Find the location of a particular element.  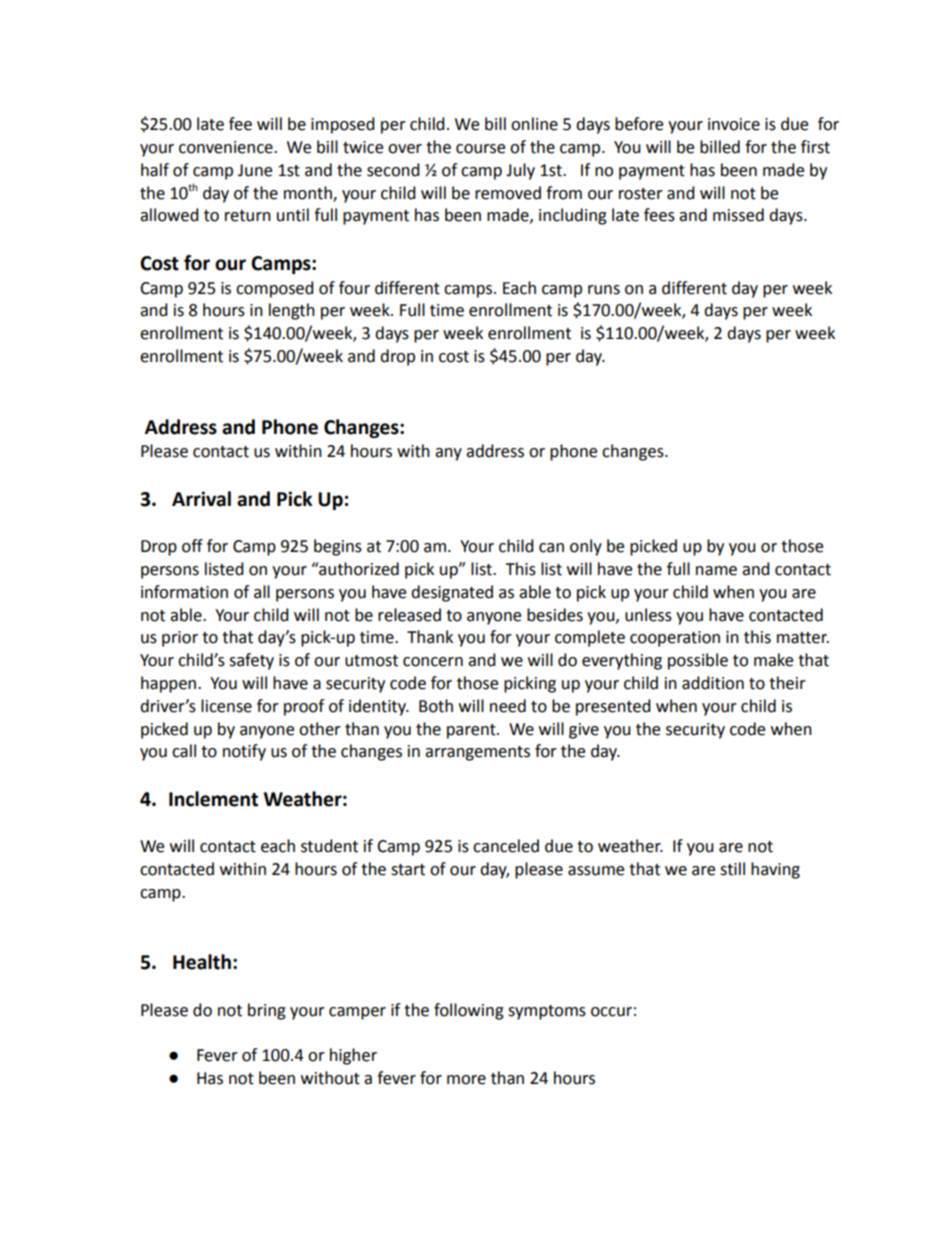

course is located at coordinates (480, 149).
